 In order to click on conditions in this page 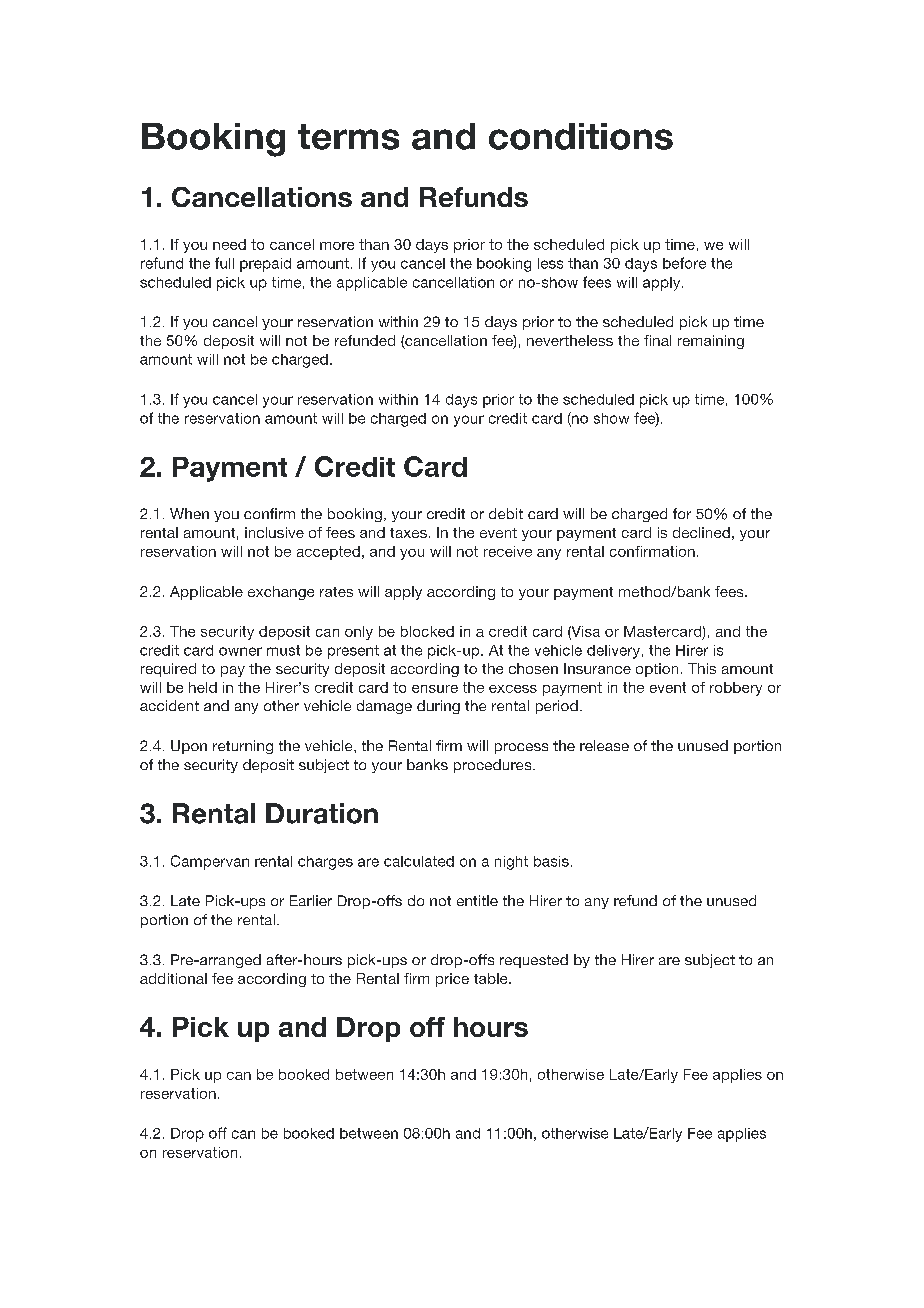, I will do `click(581, 136)`.
